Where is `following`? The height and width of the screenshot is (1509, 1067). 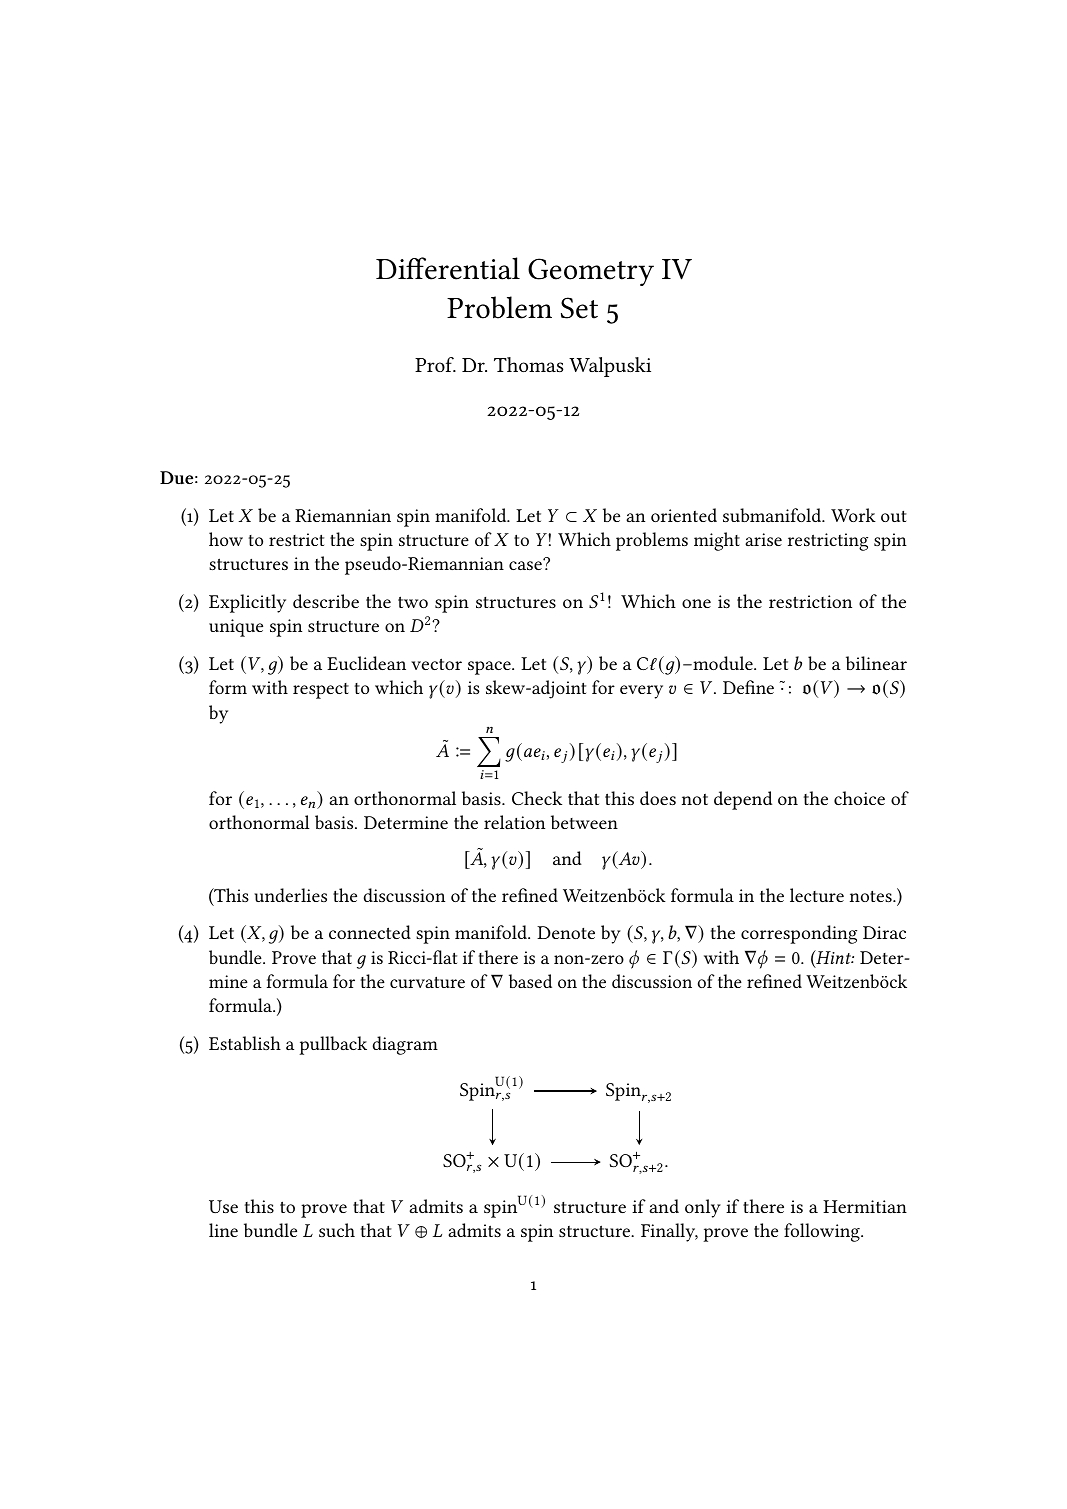 following is located at coordinates (823, 1232).
